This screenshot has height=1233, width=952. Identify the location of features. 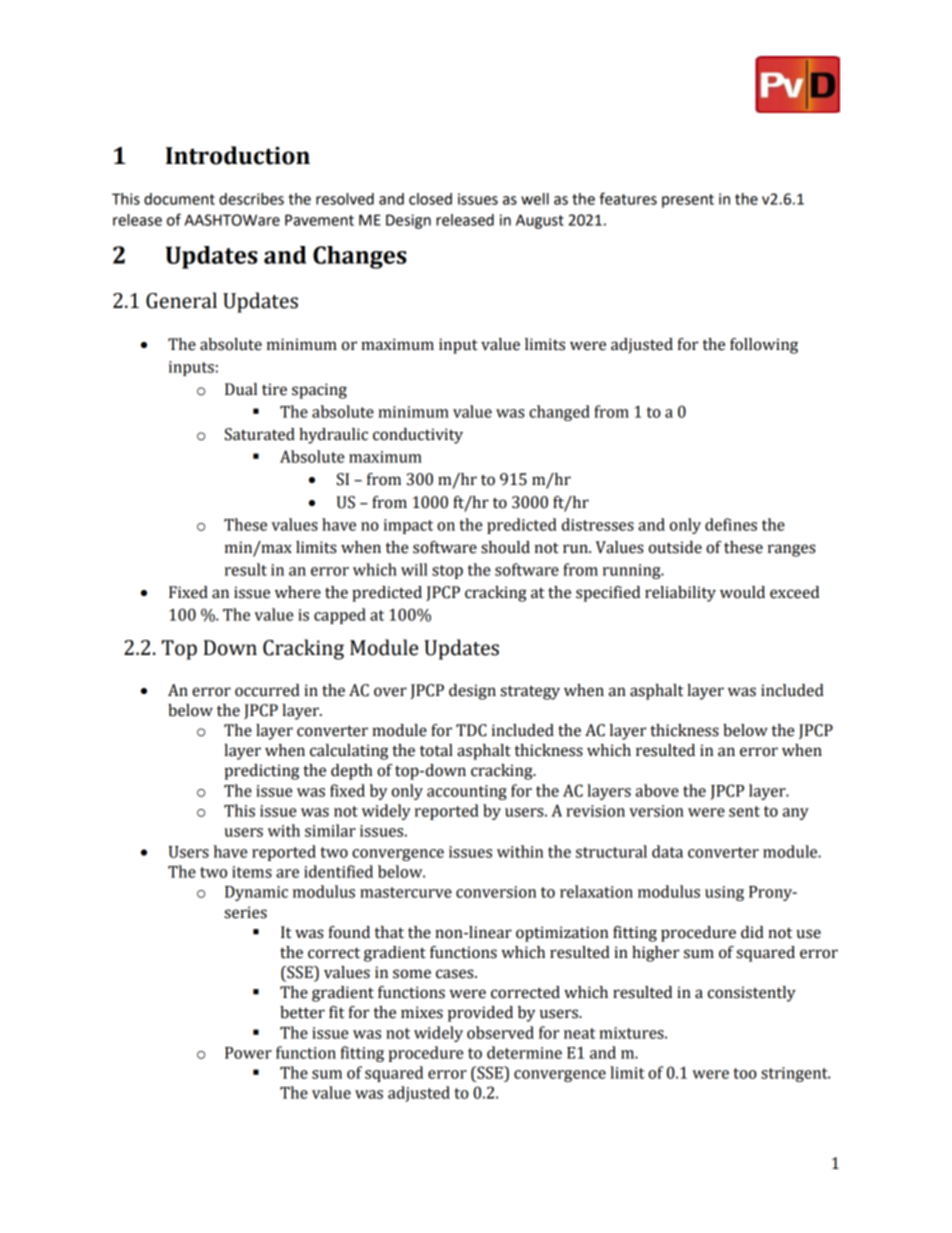
(628, 198).
